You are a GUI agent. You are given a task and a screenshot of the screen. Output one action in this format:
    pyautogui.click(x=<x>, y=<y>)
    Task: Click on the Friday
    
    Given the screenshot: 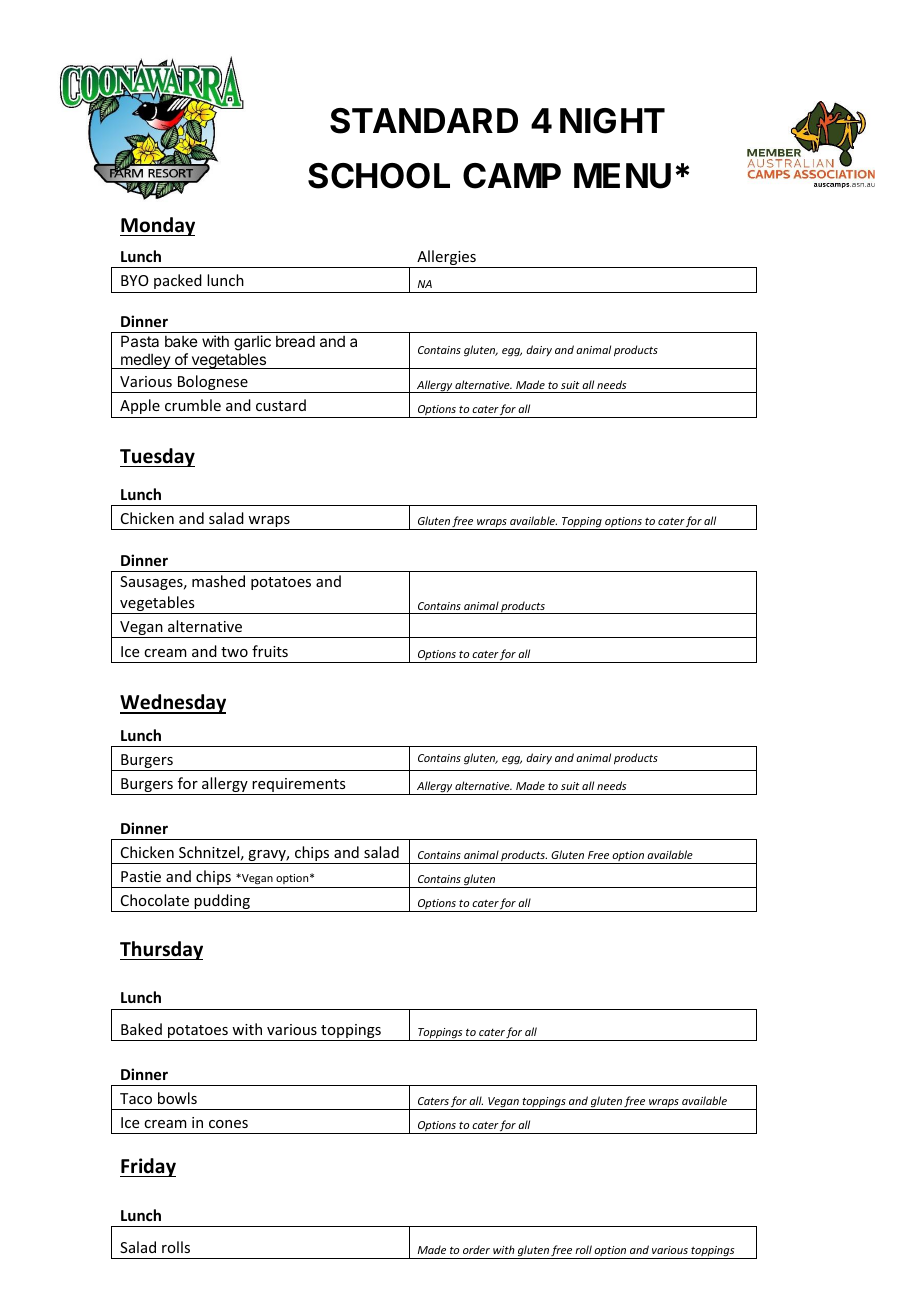 What is the action you would take?
    pyautogui.click(x=148, y=1167)
